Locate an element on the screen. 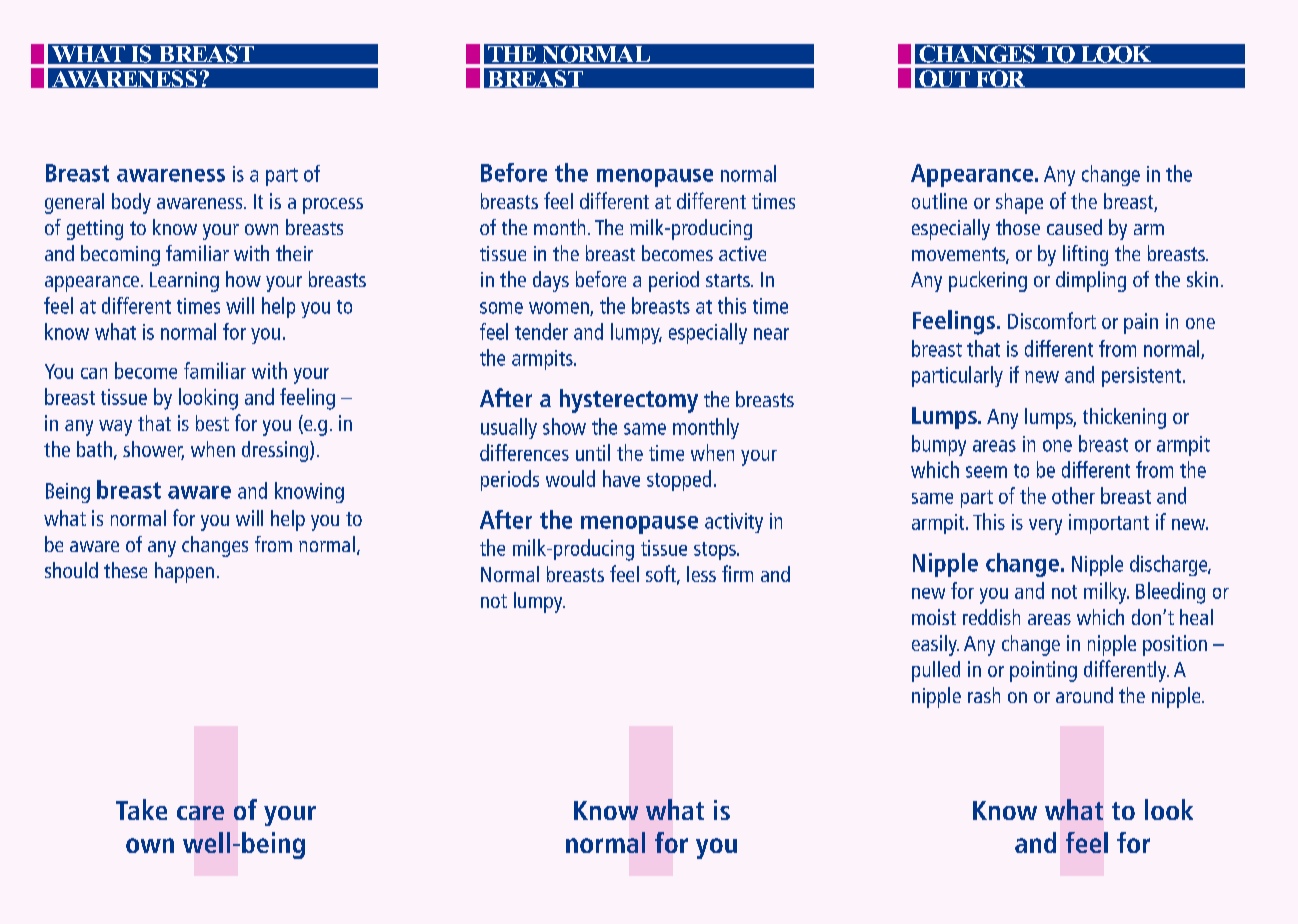 The width and height of the screenshot is (1298, 924). around is located at coordinates (1084, 695).
